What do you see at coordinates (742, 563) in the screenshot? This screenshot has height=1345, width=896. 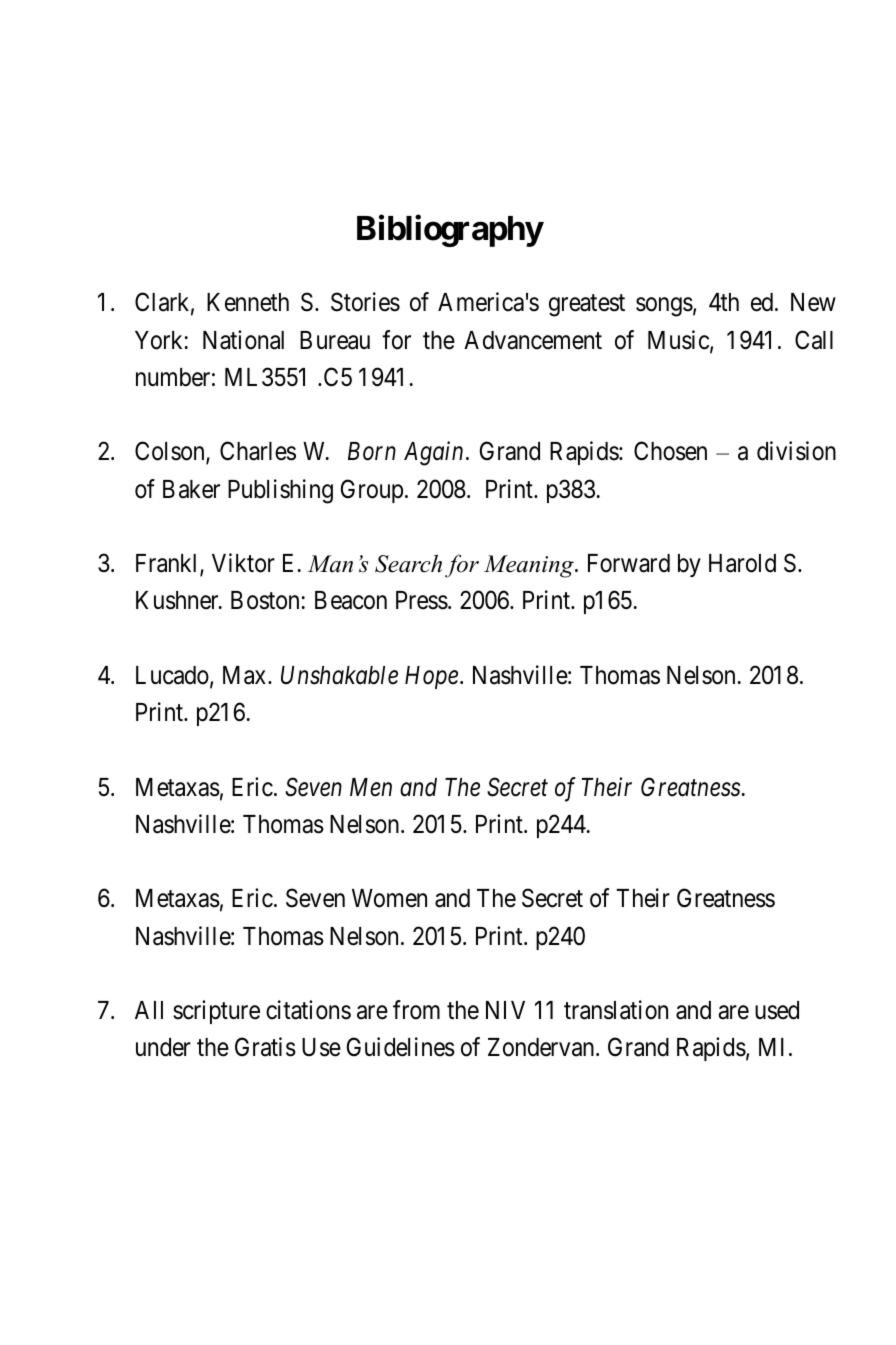 I see `Harold` at bounding box center [742, 563].
